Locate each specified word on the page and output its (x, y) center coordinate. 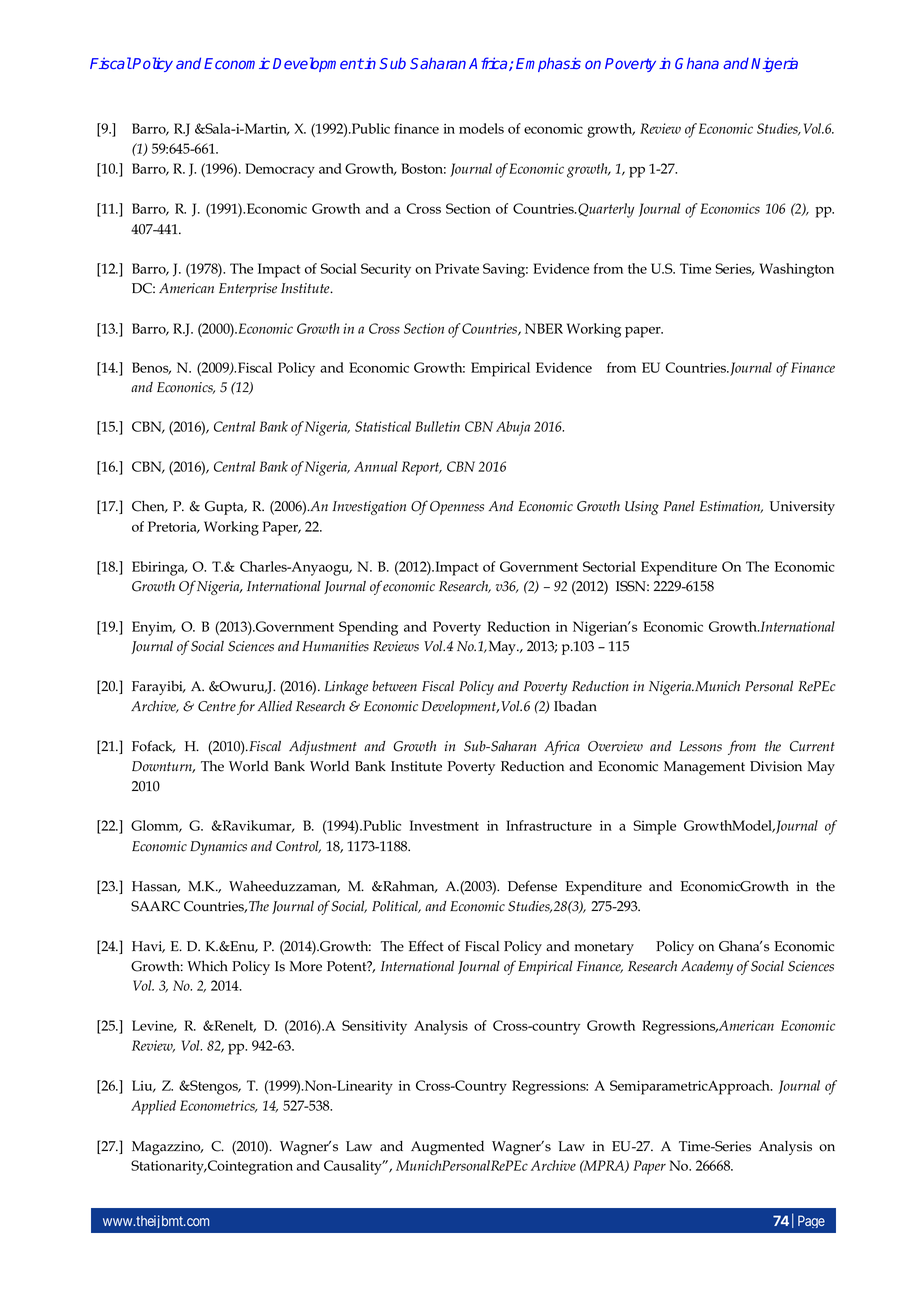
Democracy (280, 170)
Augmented (447, 1148)
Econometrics (218, 1106)
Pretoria (173, 527)
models (481, 128)
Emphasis (548, 64)
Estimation (731, 507)
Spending (368, 628)
